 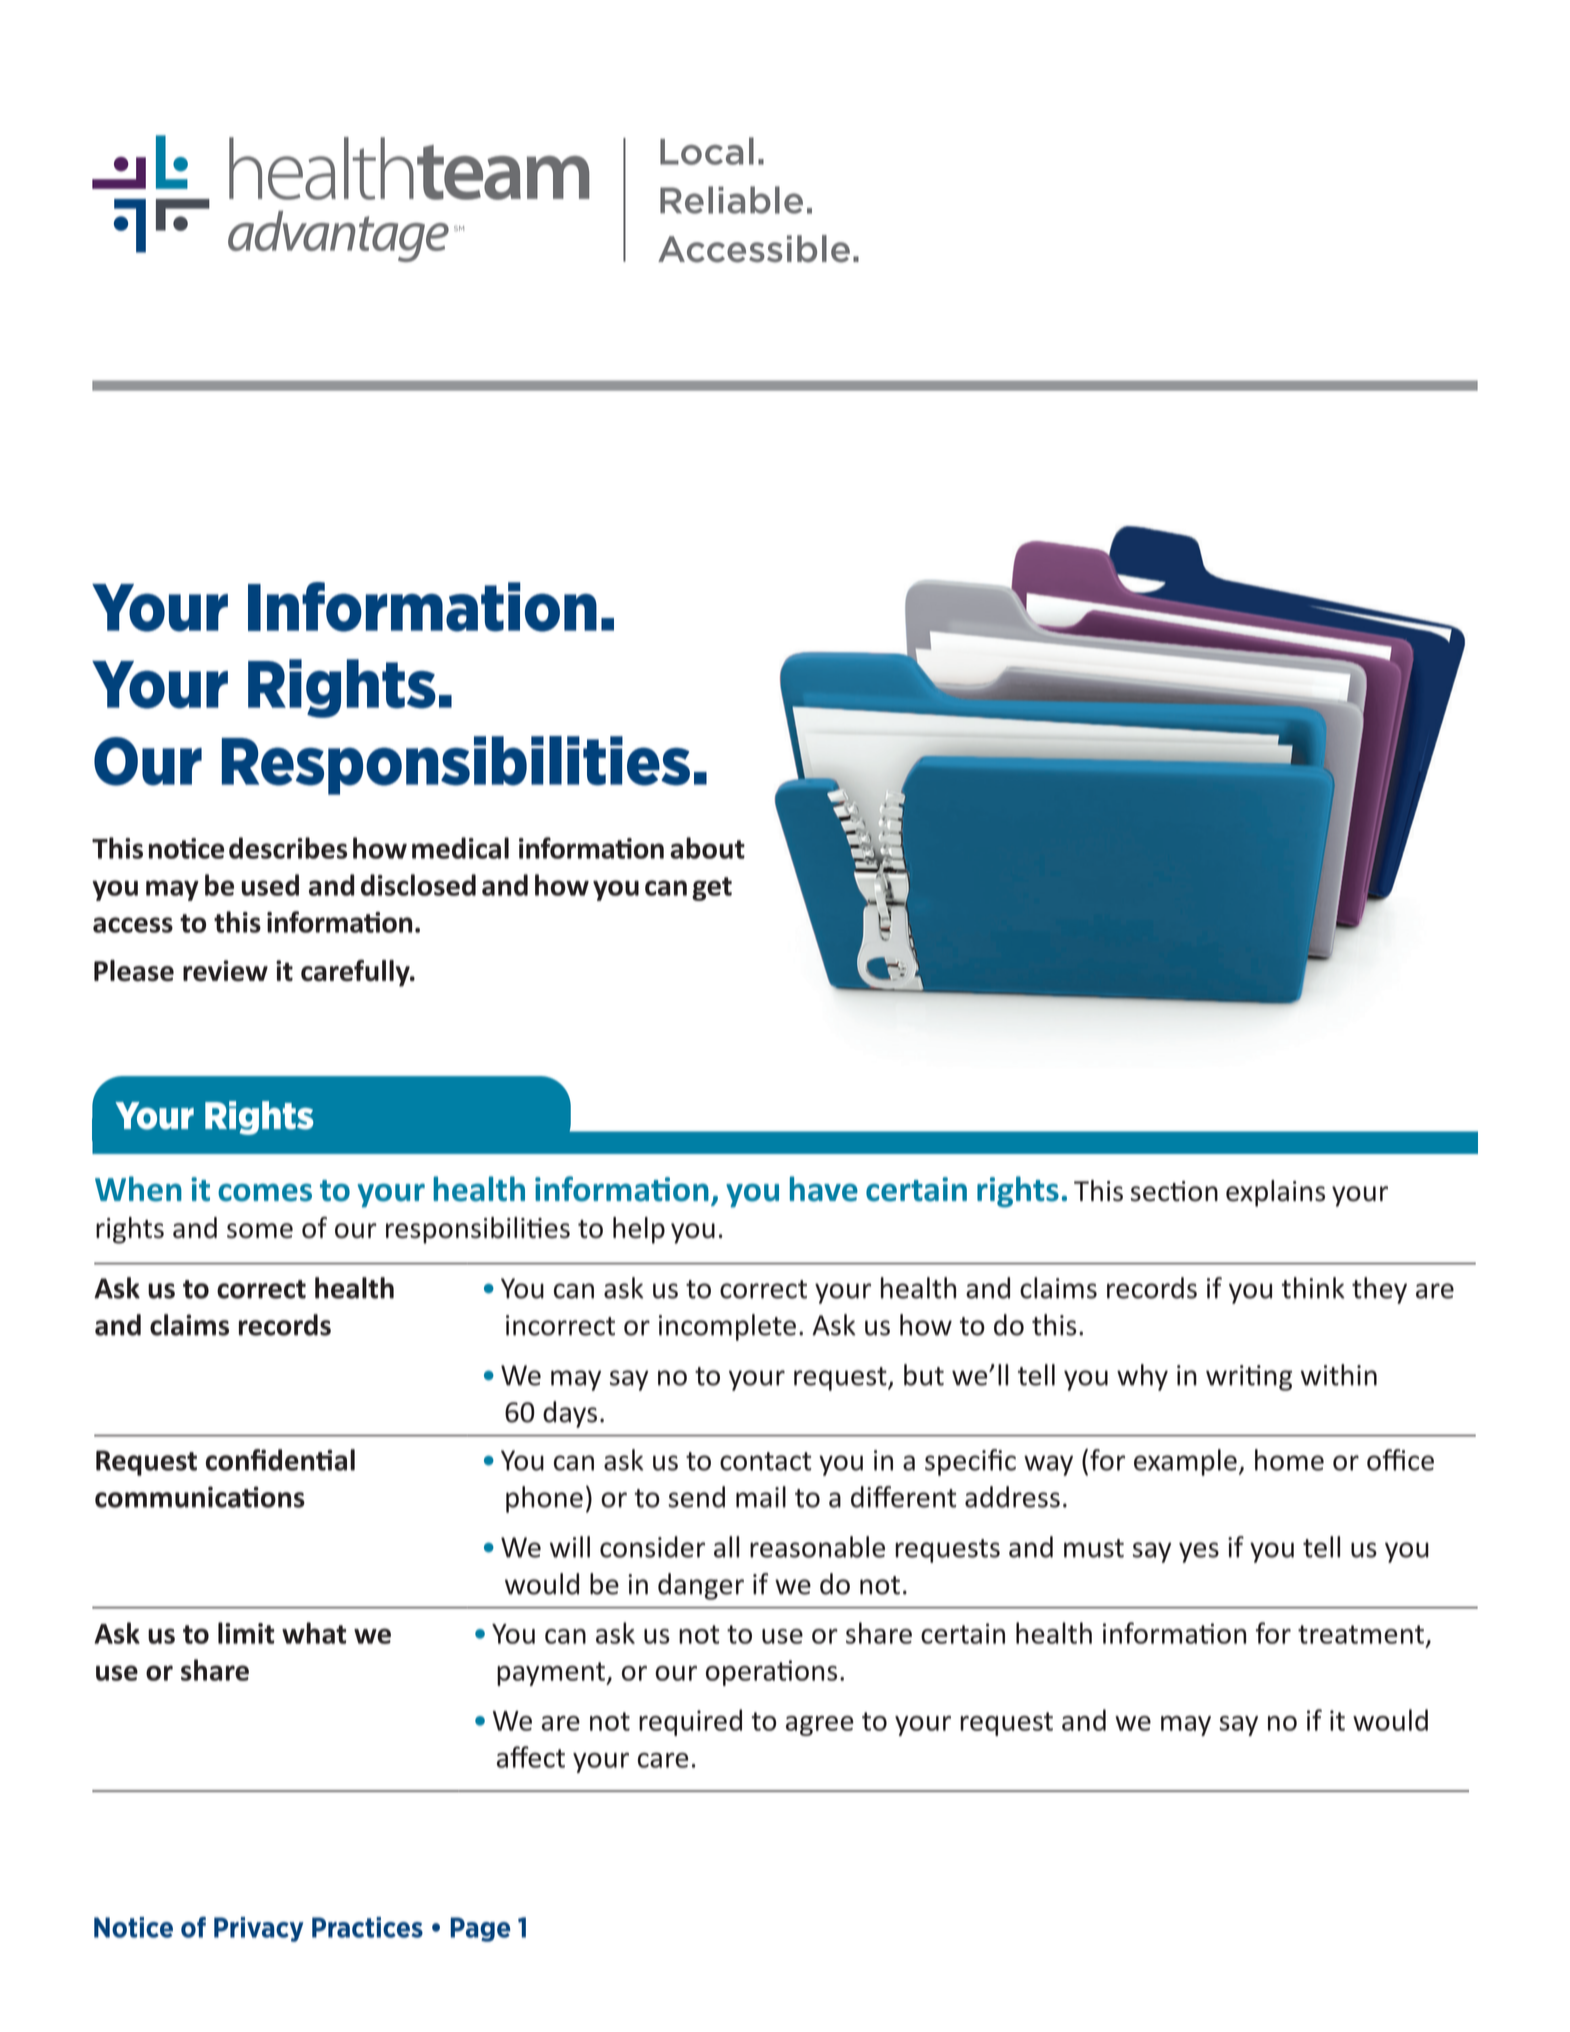 What do you see at coordinates (727, 1327) in the document?
I see `incomplete` at bounding box center [727, 1327].
